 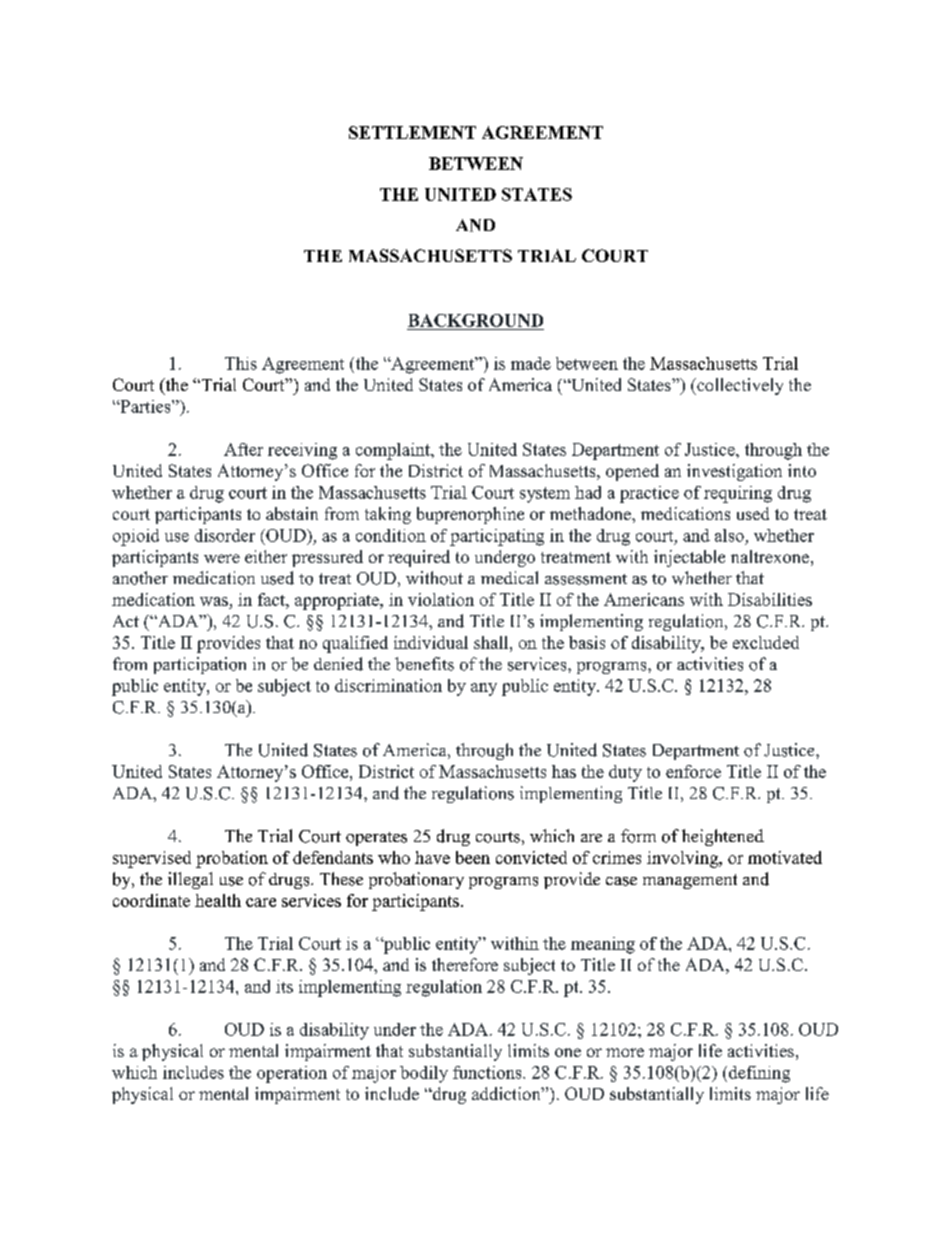 I want to click on SETTLEMENT, so click(x=412, y=132).
